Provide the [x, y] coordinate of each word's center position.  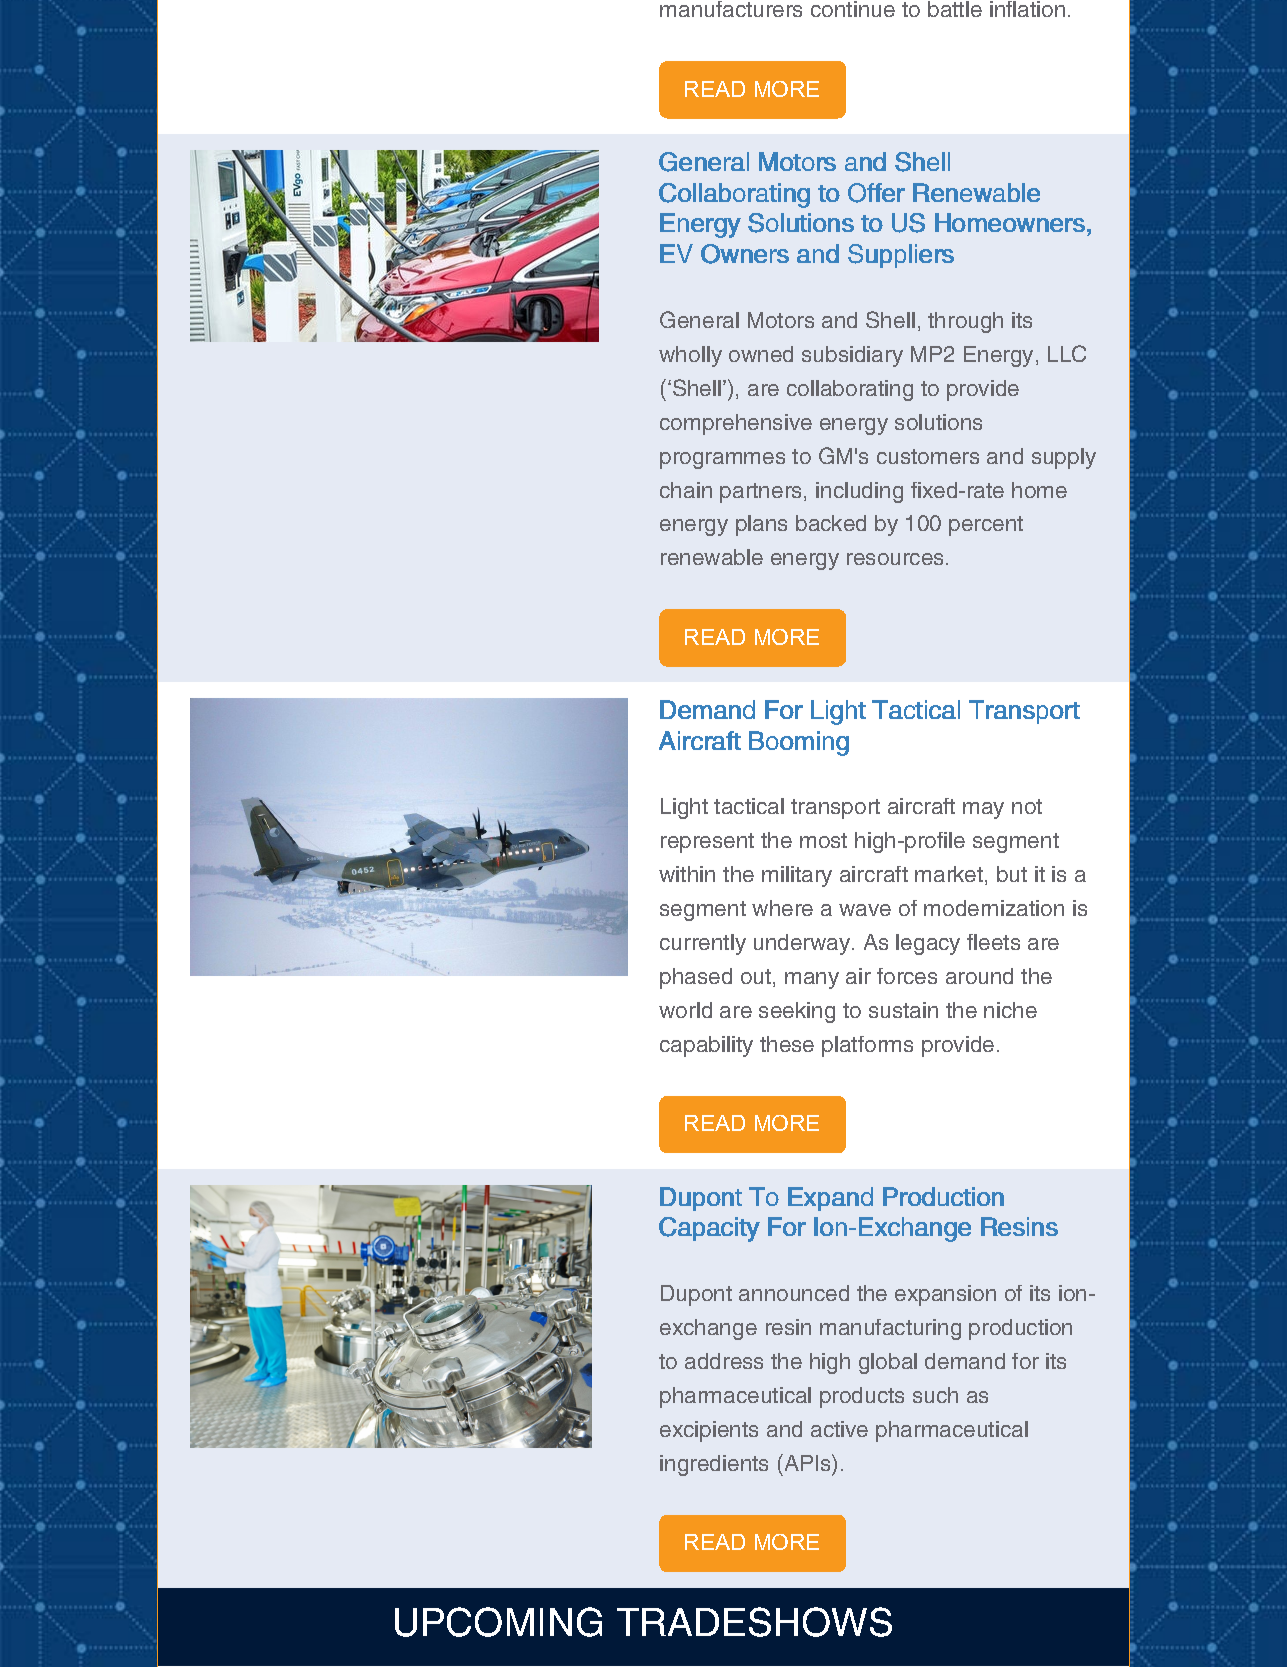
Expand [830, 1199]
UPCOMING [498, 1622]
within [687, 874]
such [935, 1395]
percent [986, 526]
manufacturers [731, 9]
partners [762, 493]
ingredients [714, 1465]
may [983, 810]
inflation [1027, 9]
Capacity [709, 1229]
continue [853, 9]
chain [686, 490]
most [823, 840]
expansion [945, 1295]
